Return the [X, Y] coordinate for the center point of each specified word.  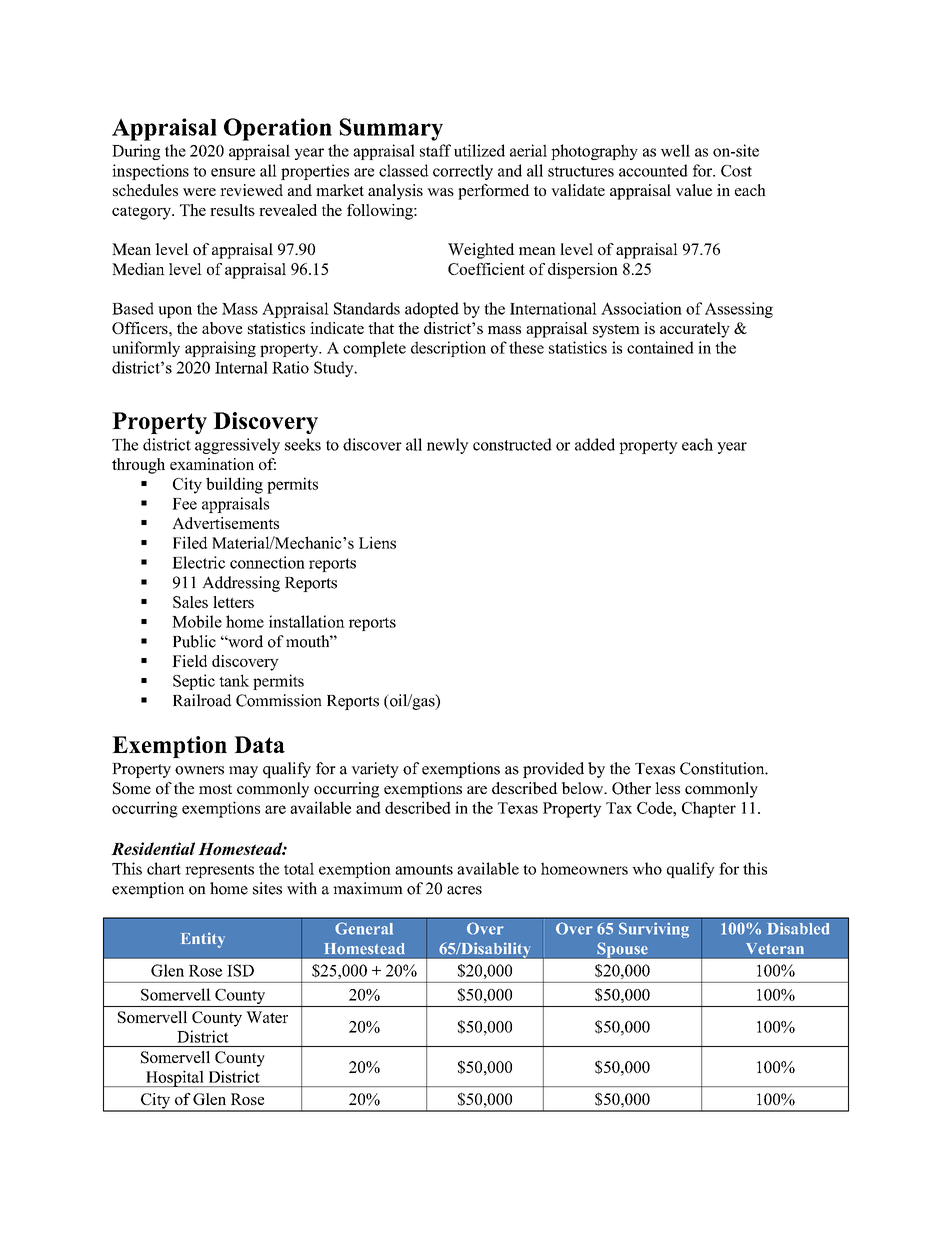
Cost [736, 171]
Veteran [775, 949]
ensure [233, 172]
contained [660, 347]
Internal [241, 367]
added [595, 444]
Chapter [709, 809]
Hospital [175, 1078]
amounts [424, 869]
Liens [377, 542]
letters [233, 602]
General [364, 928]
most [215, 789]
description [448, 349]
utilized [479, 150]
